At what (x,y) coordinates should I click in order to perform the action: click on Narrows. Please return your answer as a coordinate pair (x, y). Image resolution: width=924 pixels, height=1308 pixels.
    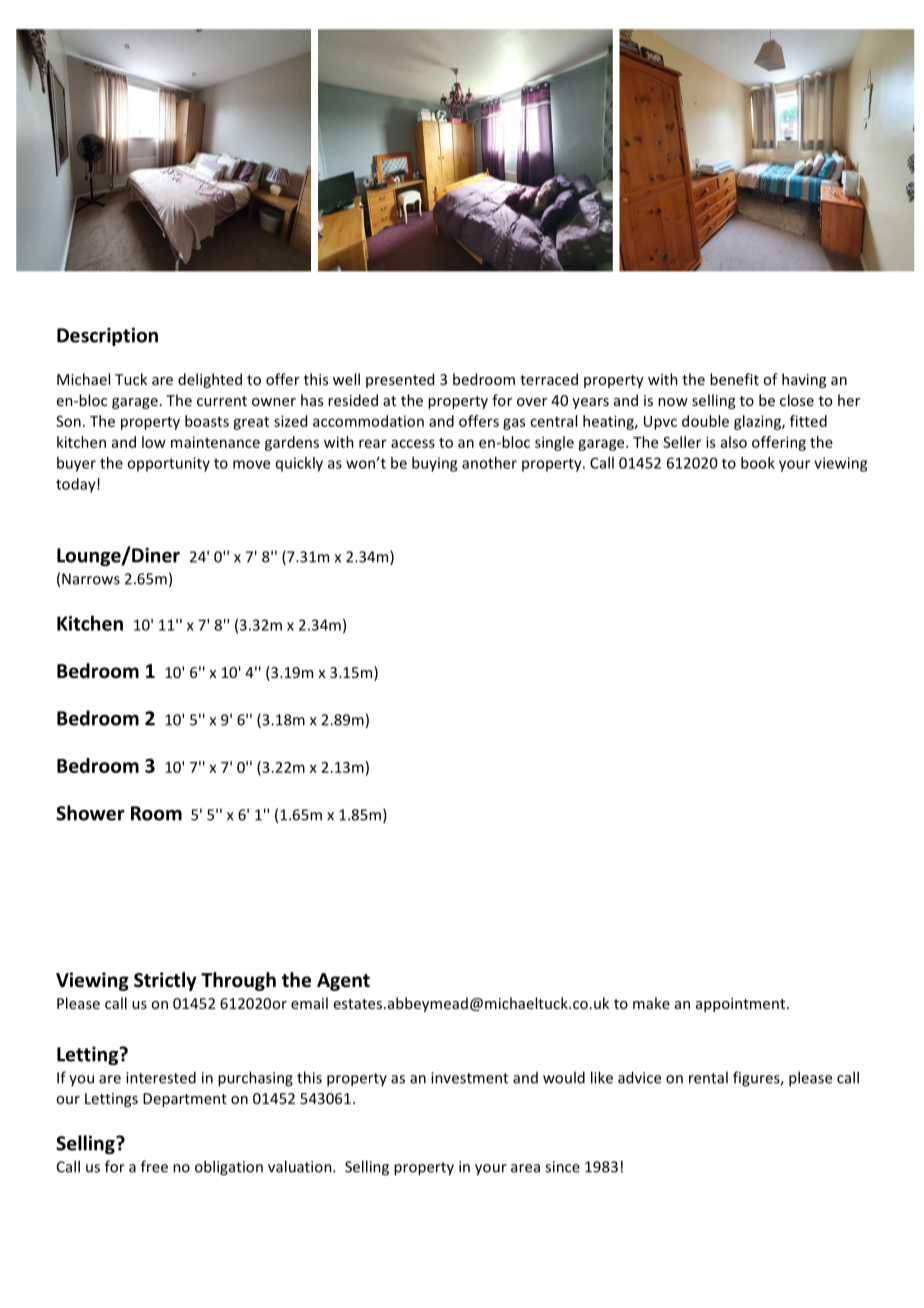
    Looking at the image, I should click on (91, 579).
